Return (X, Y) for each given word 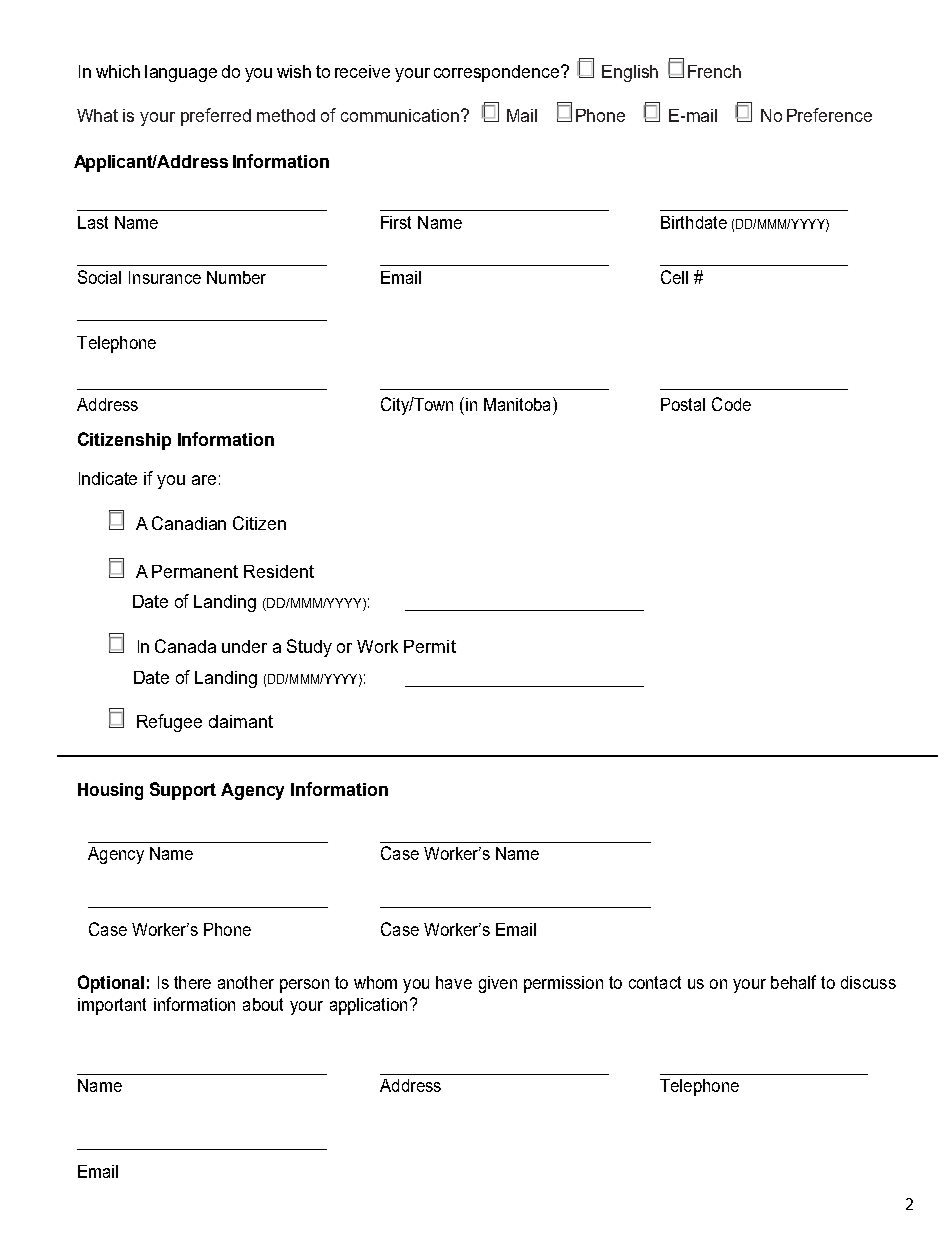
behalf (793, 982)
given (498, 984)
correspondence (498, 73)
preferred (216, 117)
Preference (829, 115)
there (192, 982)
